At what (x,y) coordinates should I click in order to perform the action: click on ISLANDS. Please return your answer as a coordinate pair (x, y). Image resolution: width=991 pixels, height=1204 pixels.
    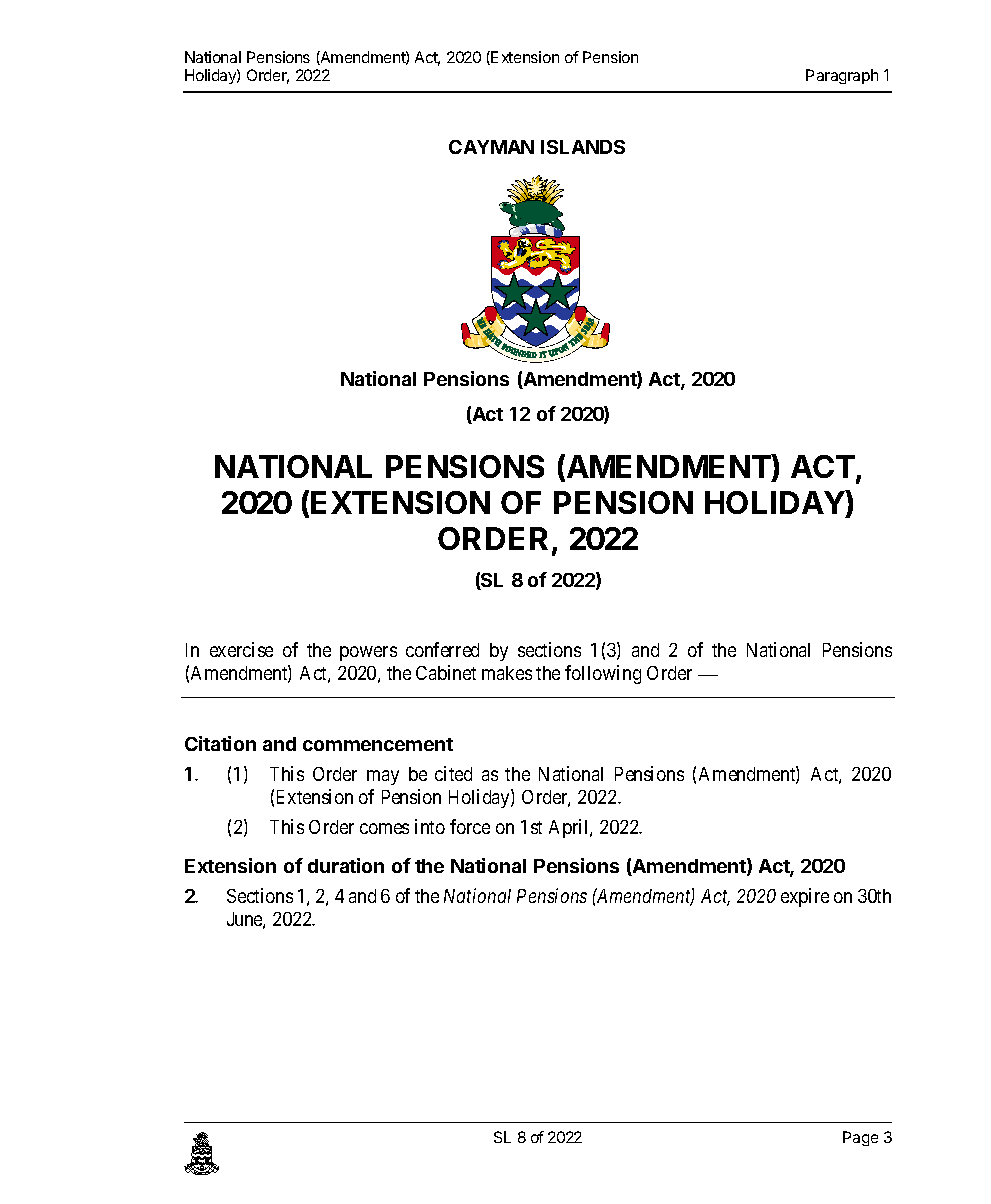
    Looking at the image, I should click on (583, 147).
